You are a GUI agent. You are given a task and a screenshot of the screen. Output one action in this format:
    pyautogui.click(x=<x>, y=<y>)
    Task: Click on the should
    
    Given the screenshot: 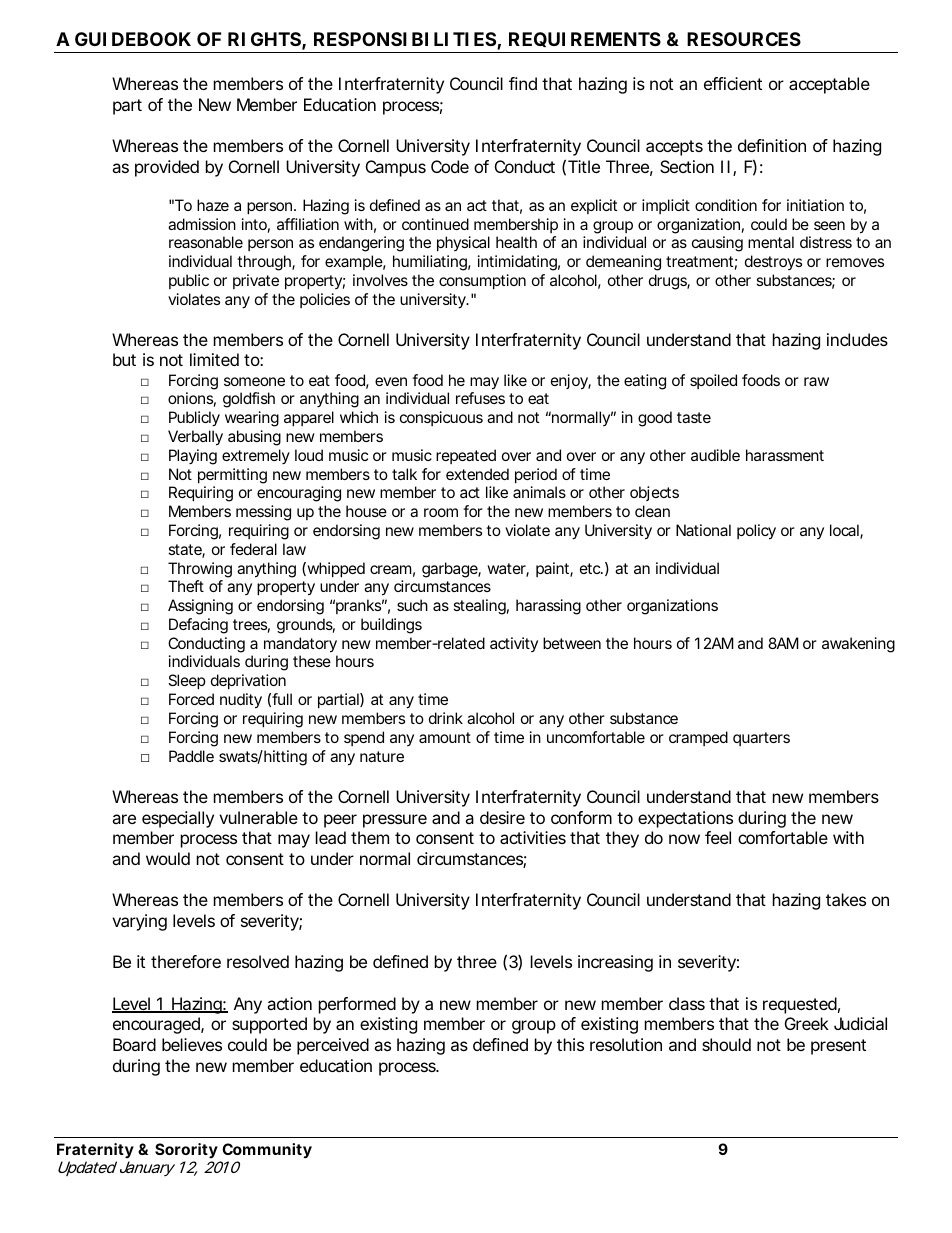 What is the action you would take?
    pyautogui.click(x=726, y=1044)
